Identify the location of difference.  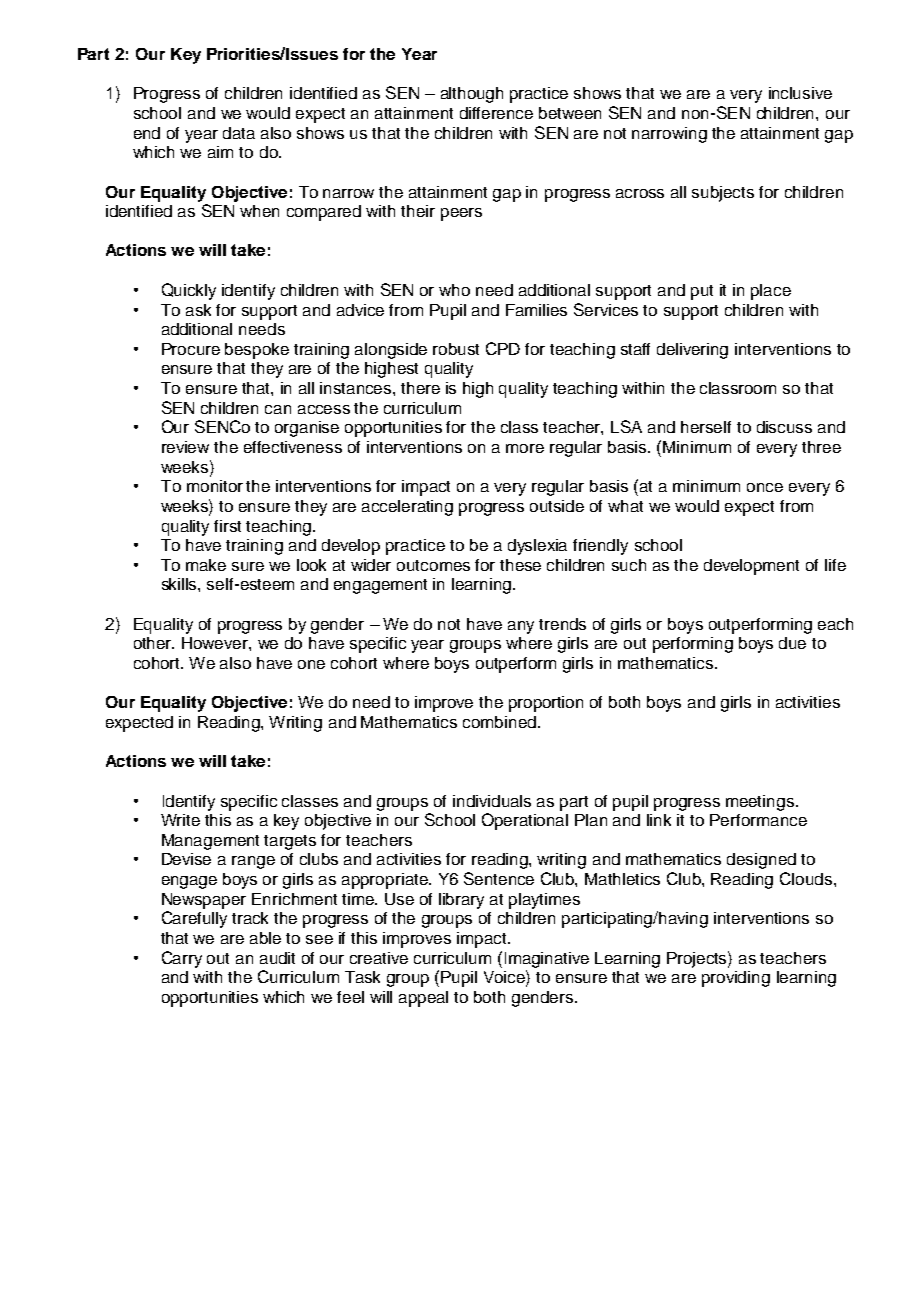
(496, 113).
